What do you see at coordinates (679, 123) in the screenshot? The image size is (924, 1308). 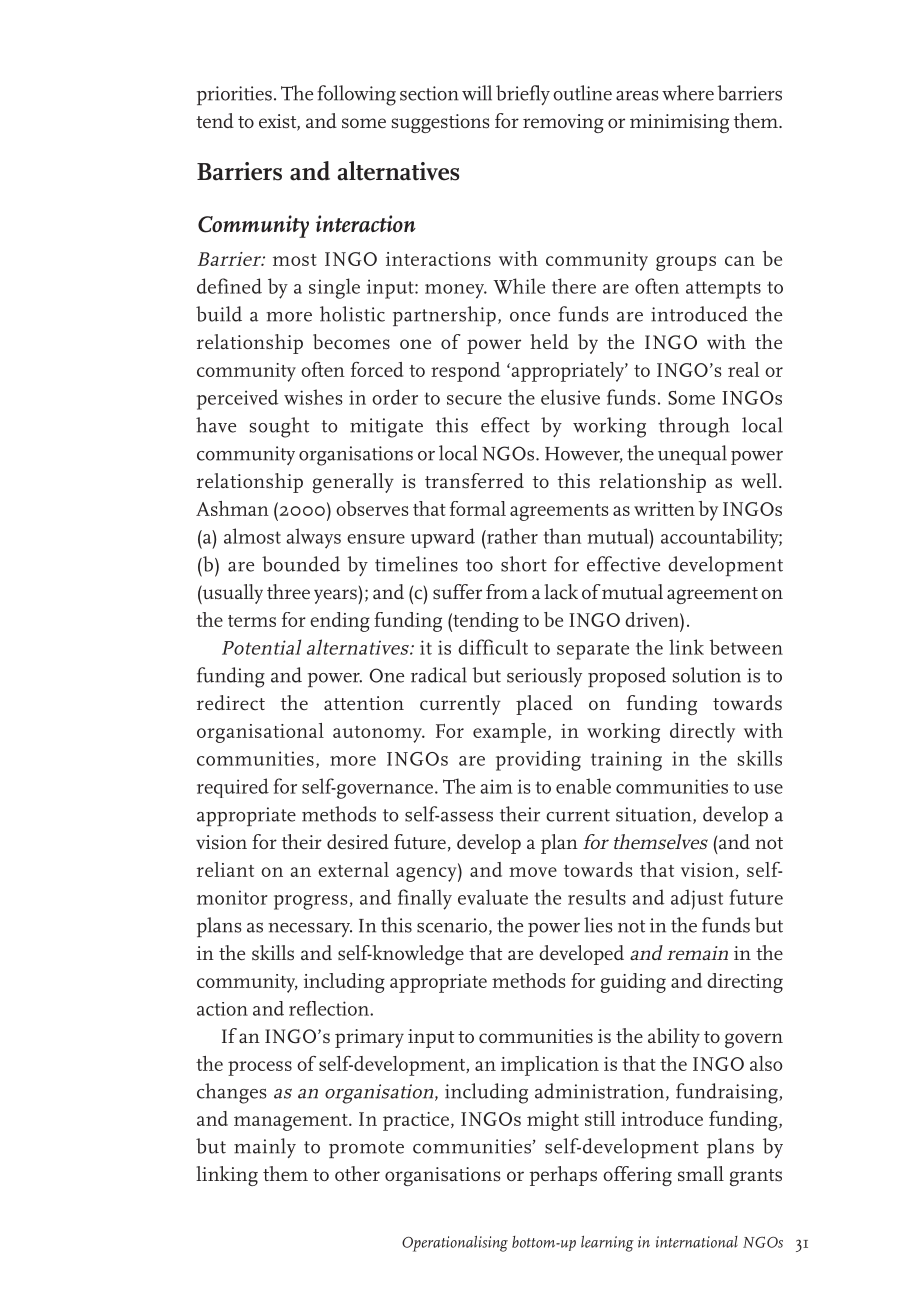 I see `minimising` at bounding box center [679, 123].
